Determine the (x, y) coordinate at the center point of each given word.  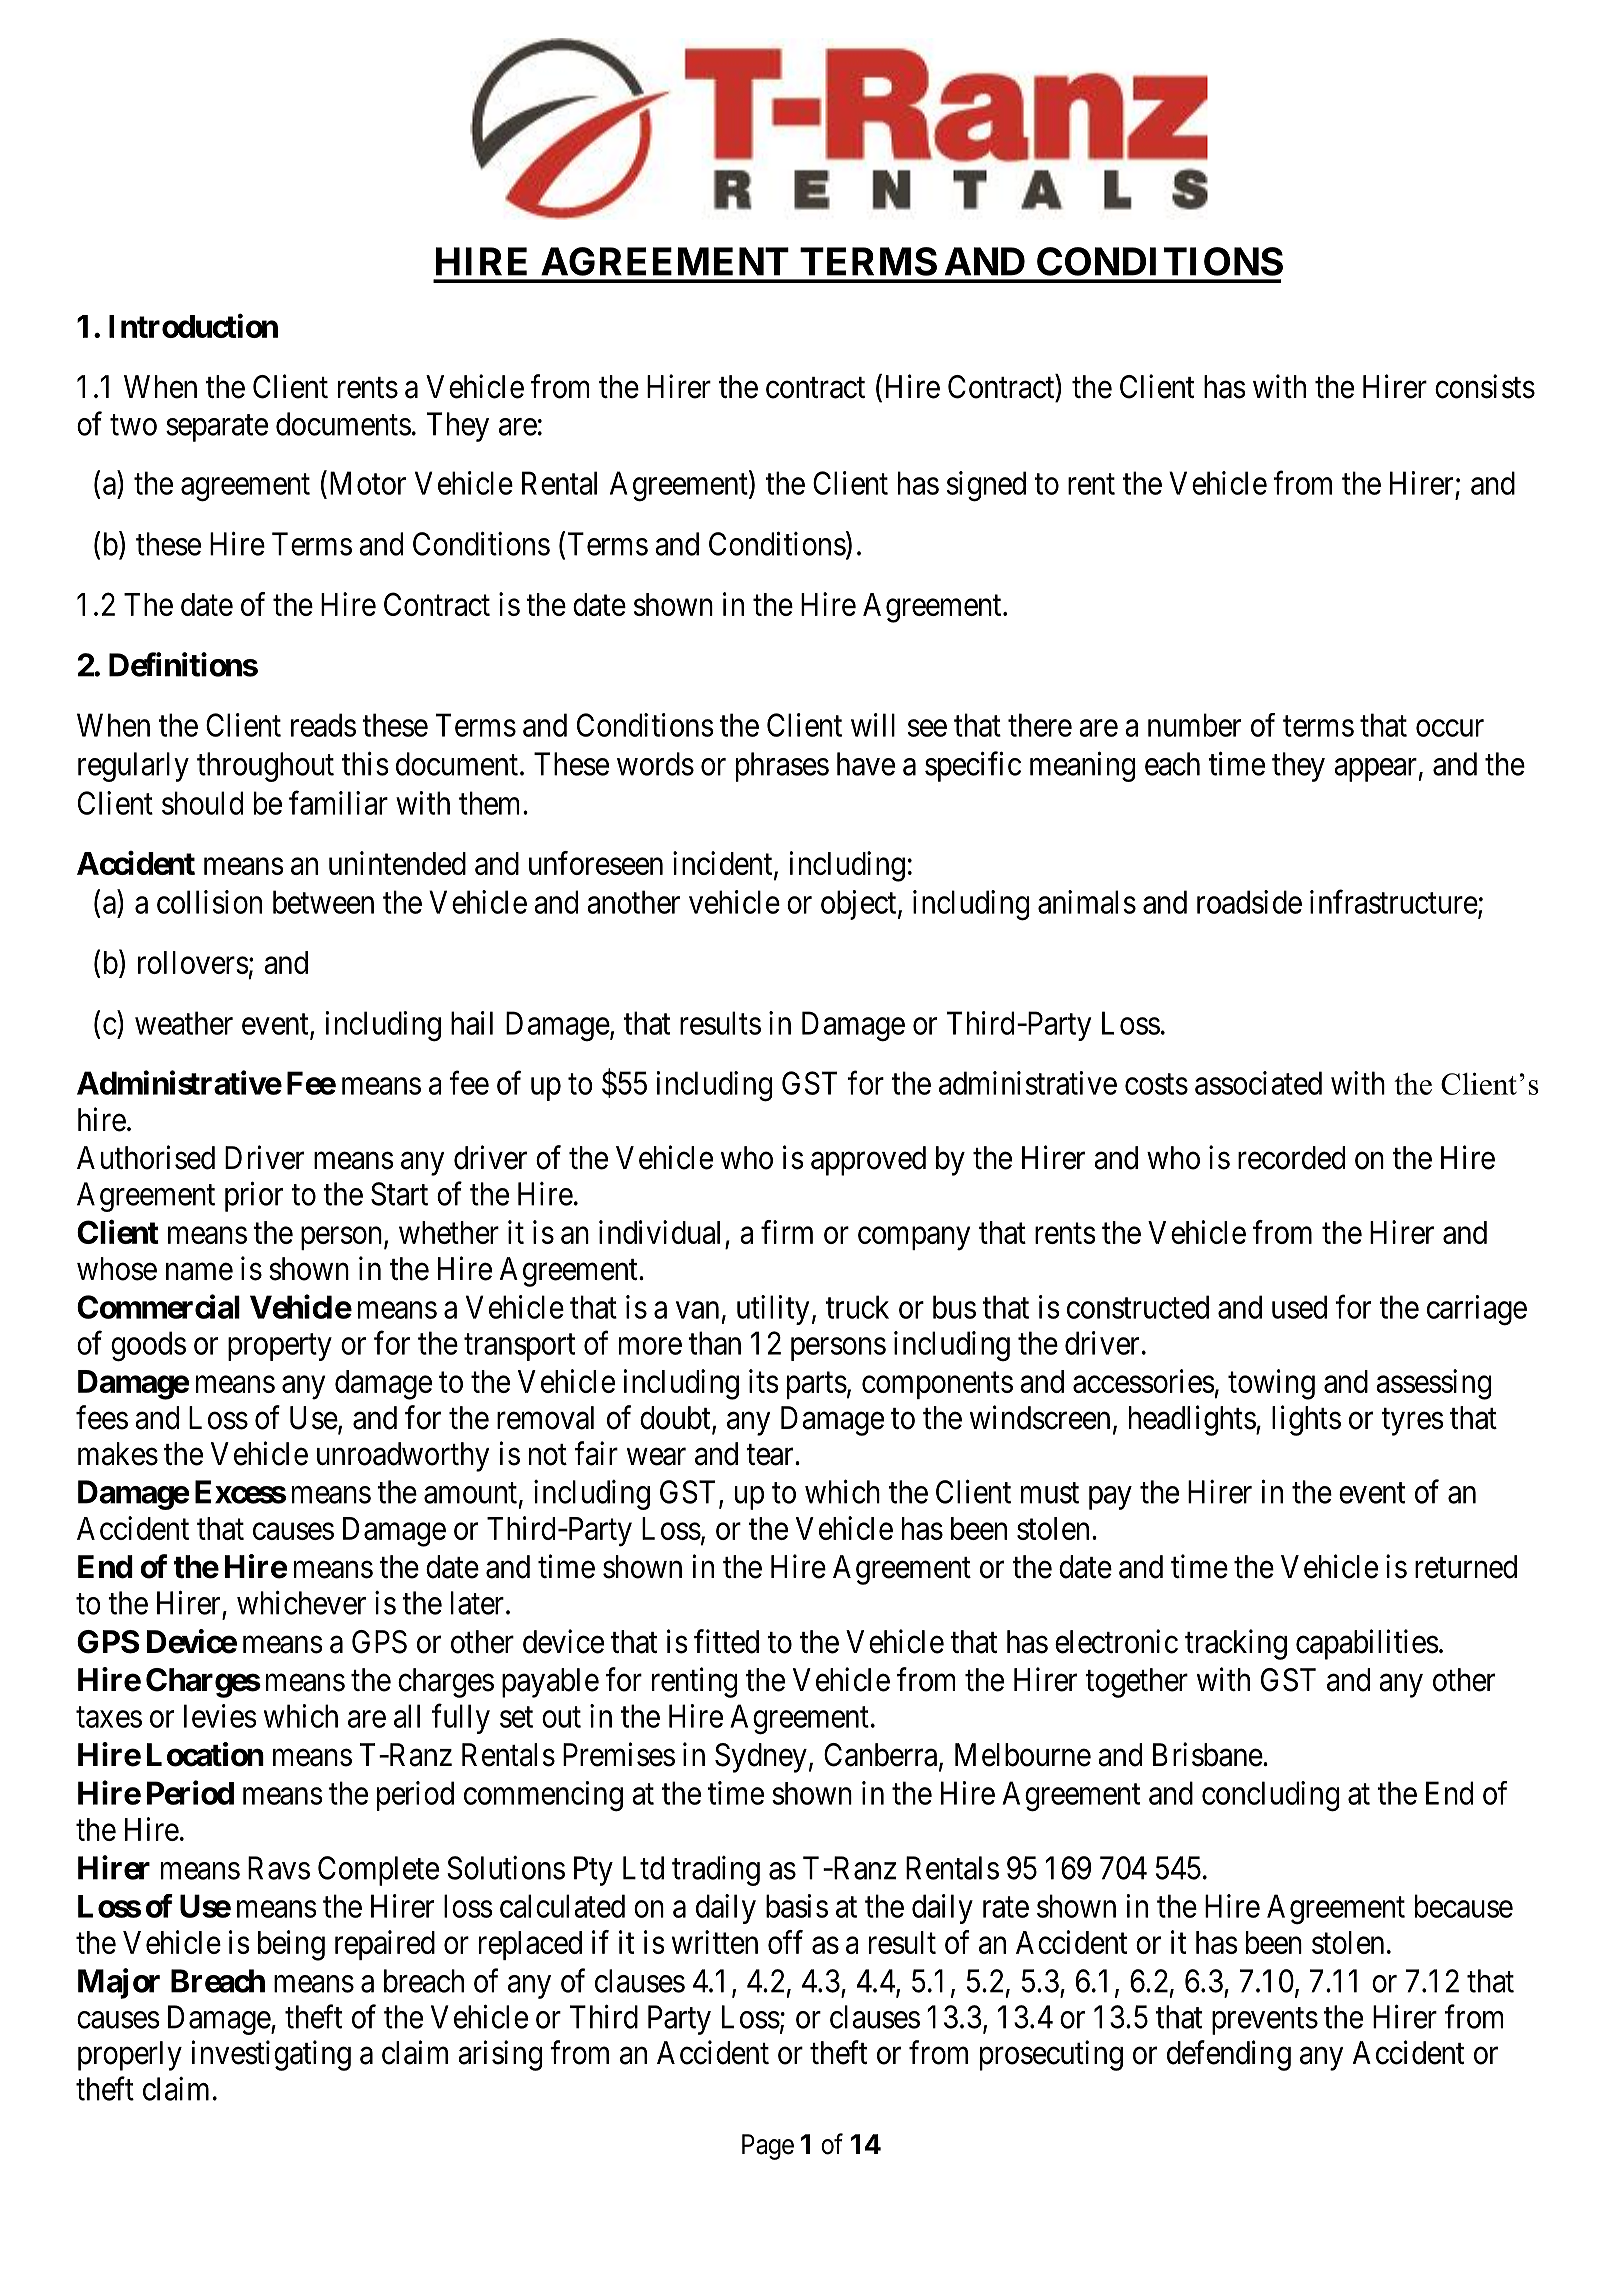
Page (768, 2147)
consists (1485, 386)
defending (1229, 2055)
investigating (271, 2055)
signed (986, 486)
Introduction (193, 326)
